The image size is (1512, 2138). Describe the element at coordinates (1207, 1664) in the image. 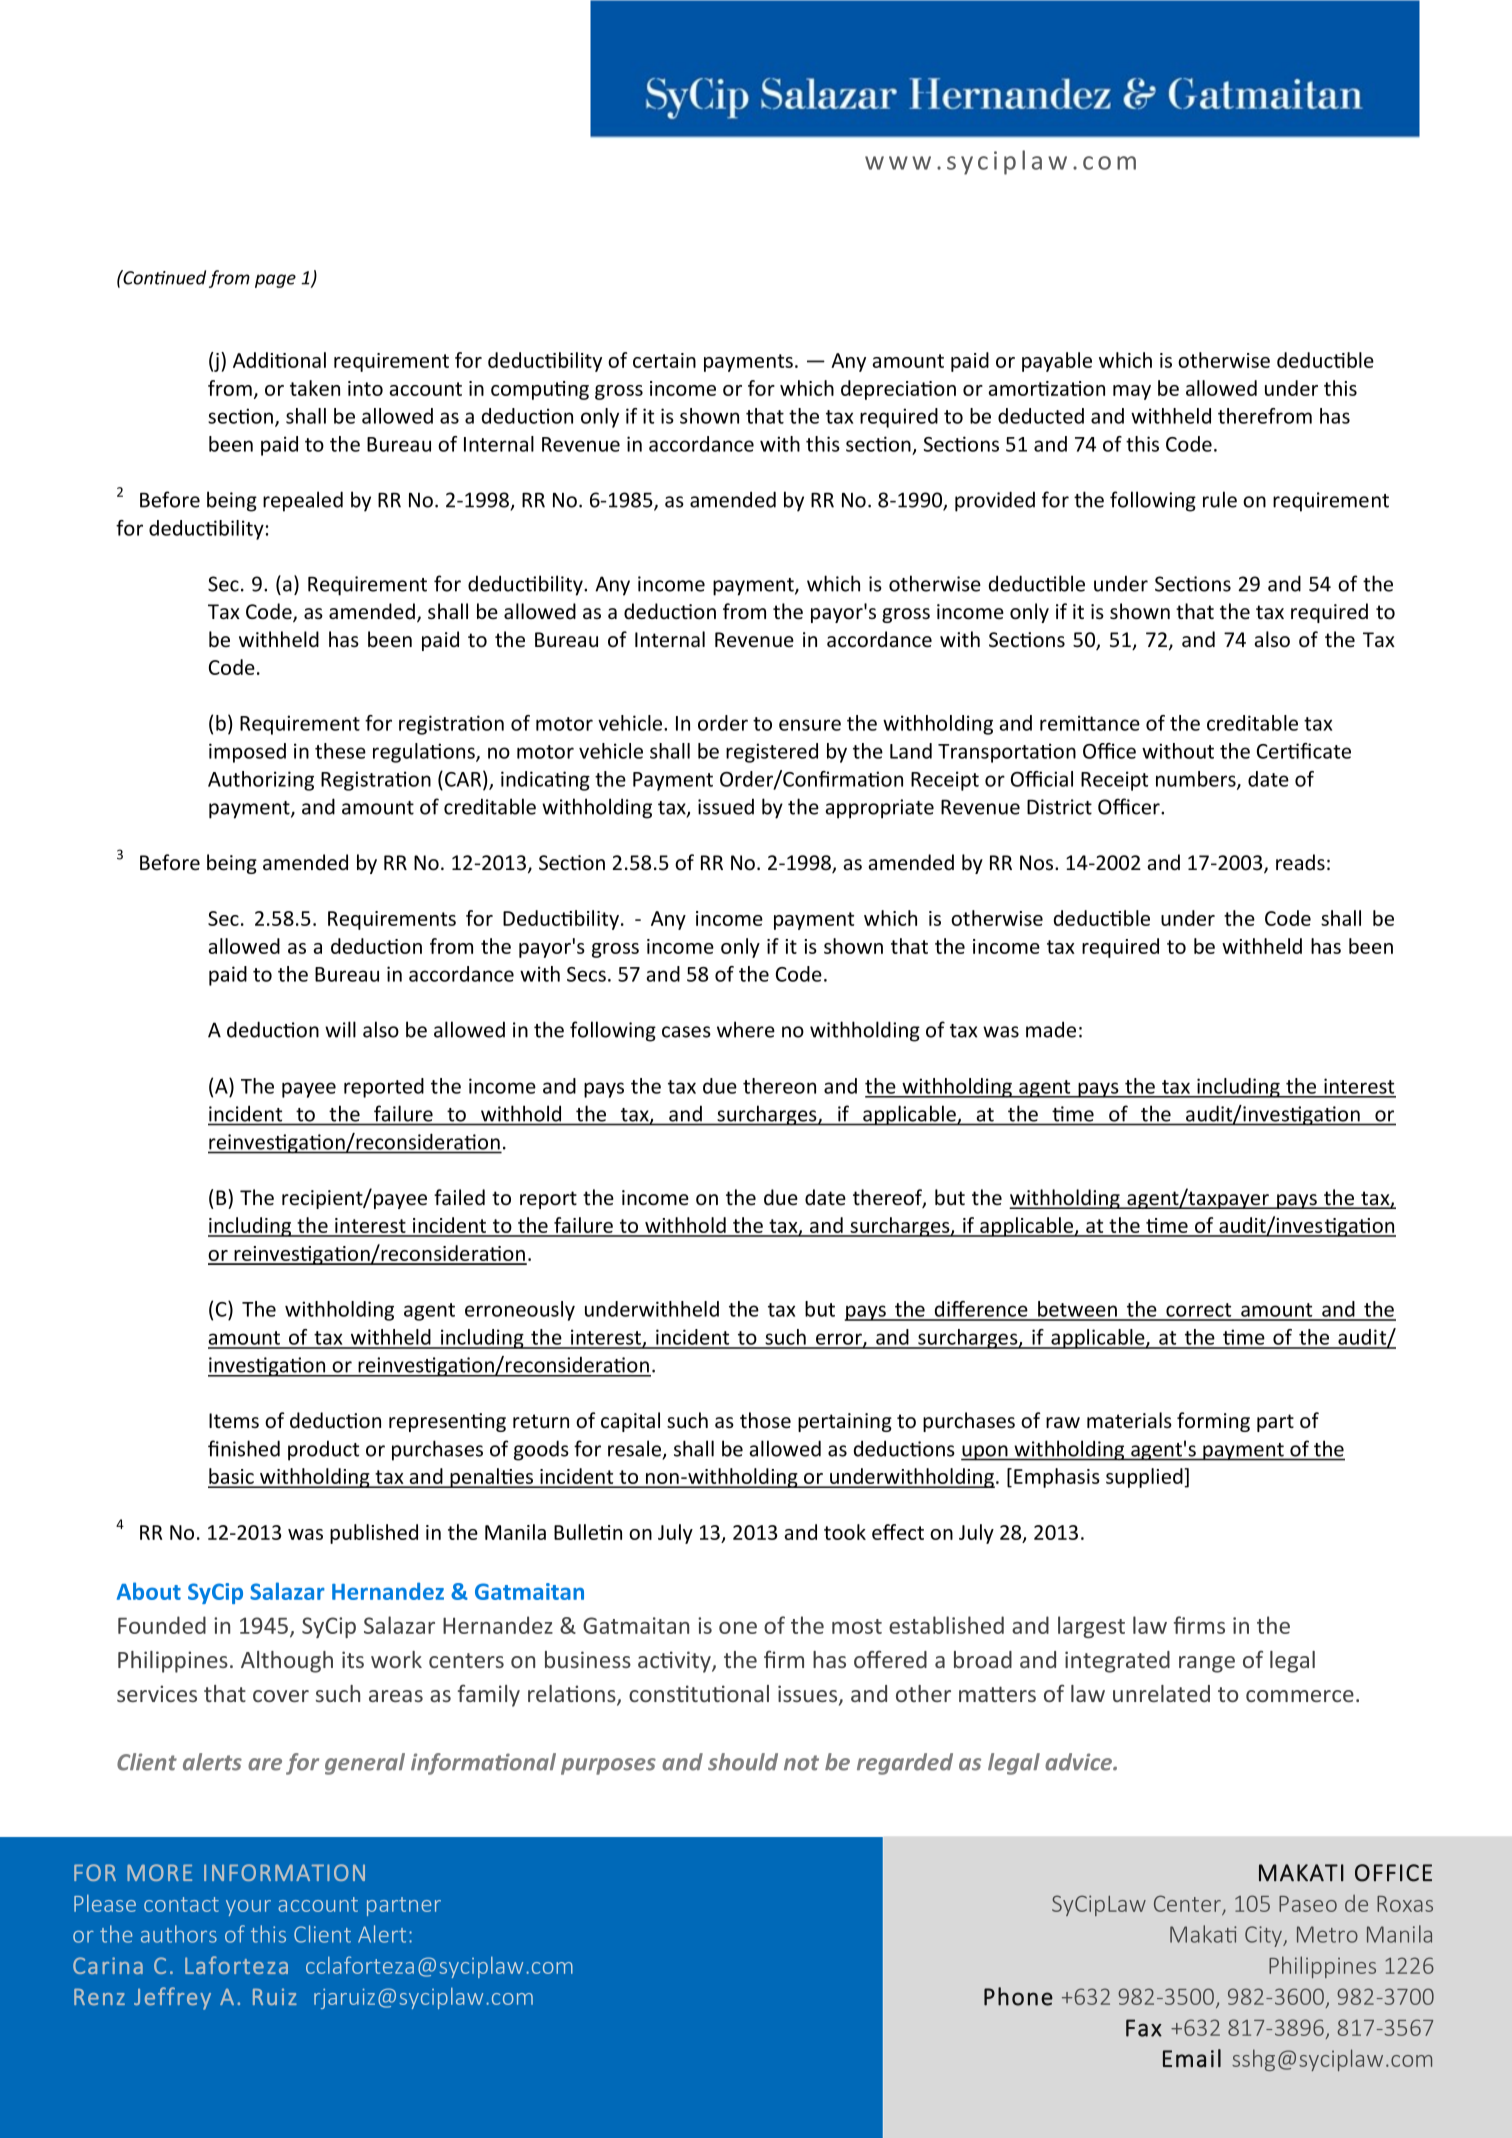

I see `range` at that location.
